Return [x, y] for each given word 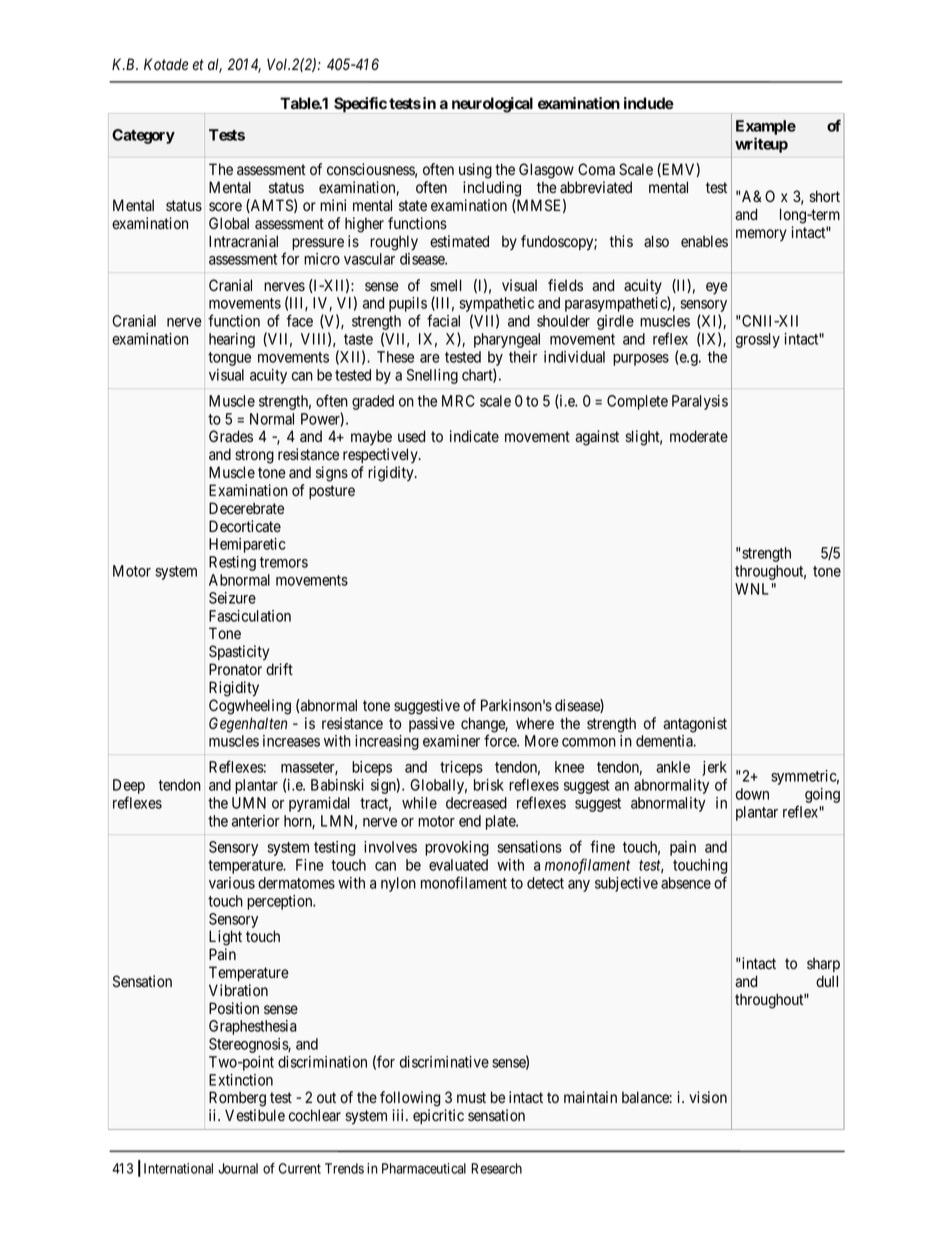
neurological [492, 105]
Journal [238, 1168]
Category [143, 136]
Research [496, 1168]
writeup [761, 145]
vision [708, 1097]
